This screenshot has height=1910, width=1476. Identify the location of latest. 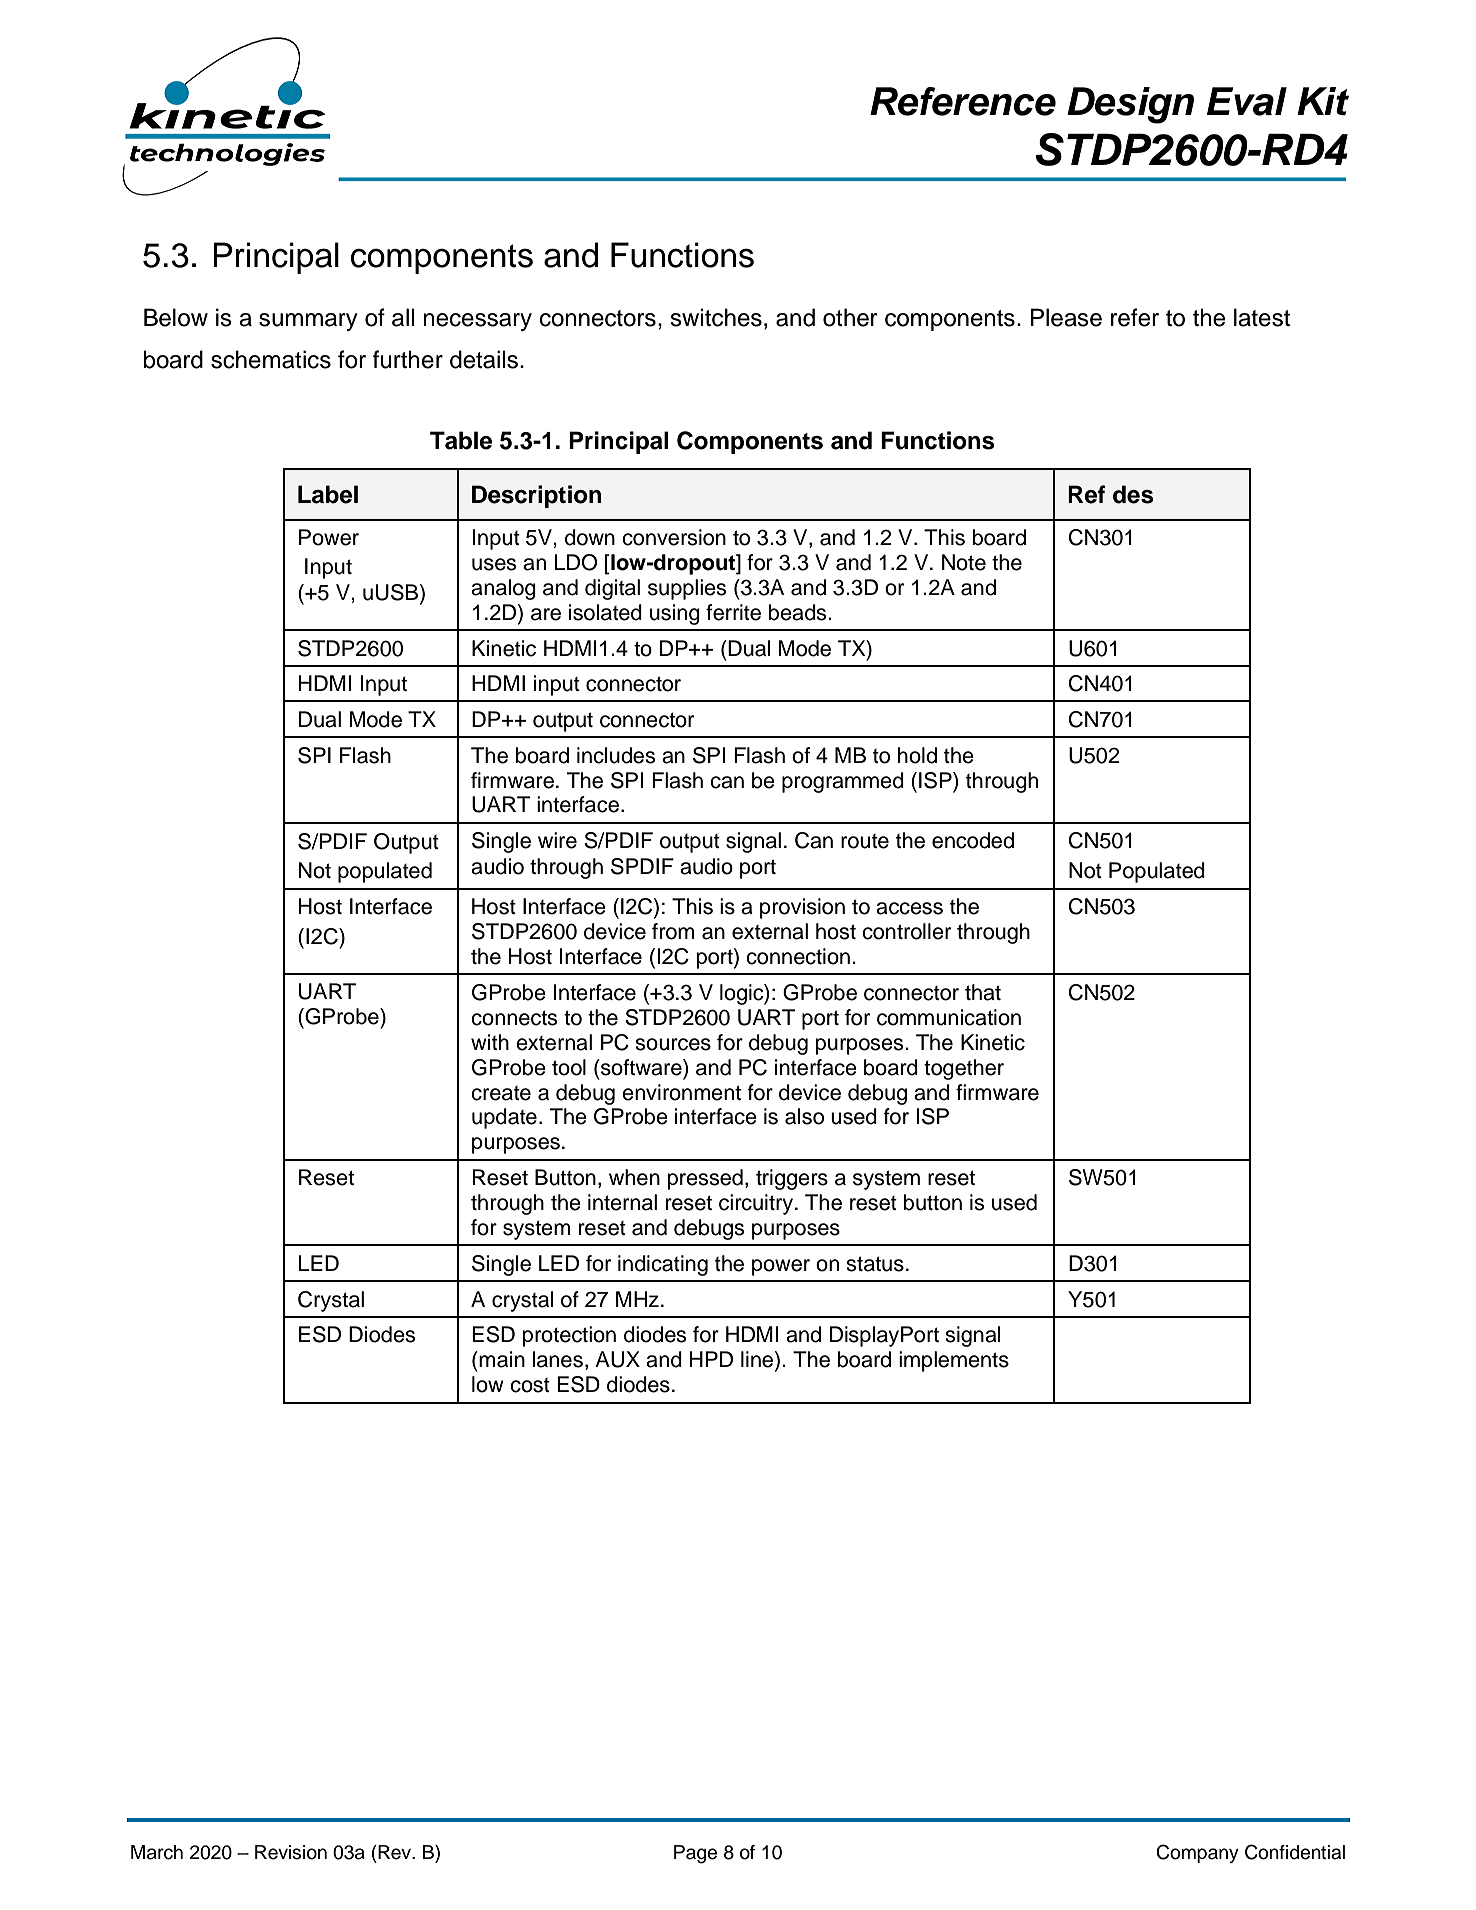
(1262, 317).
